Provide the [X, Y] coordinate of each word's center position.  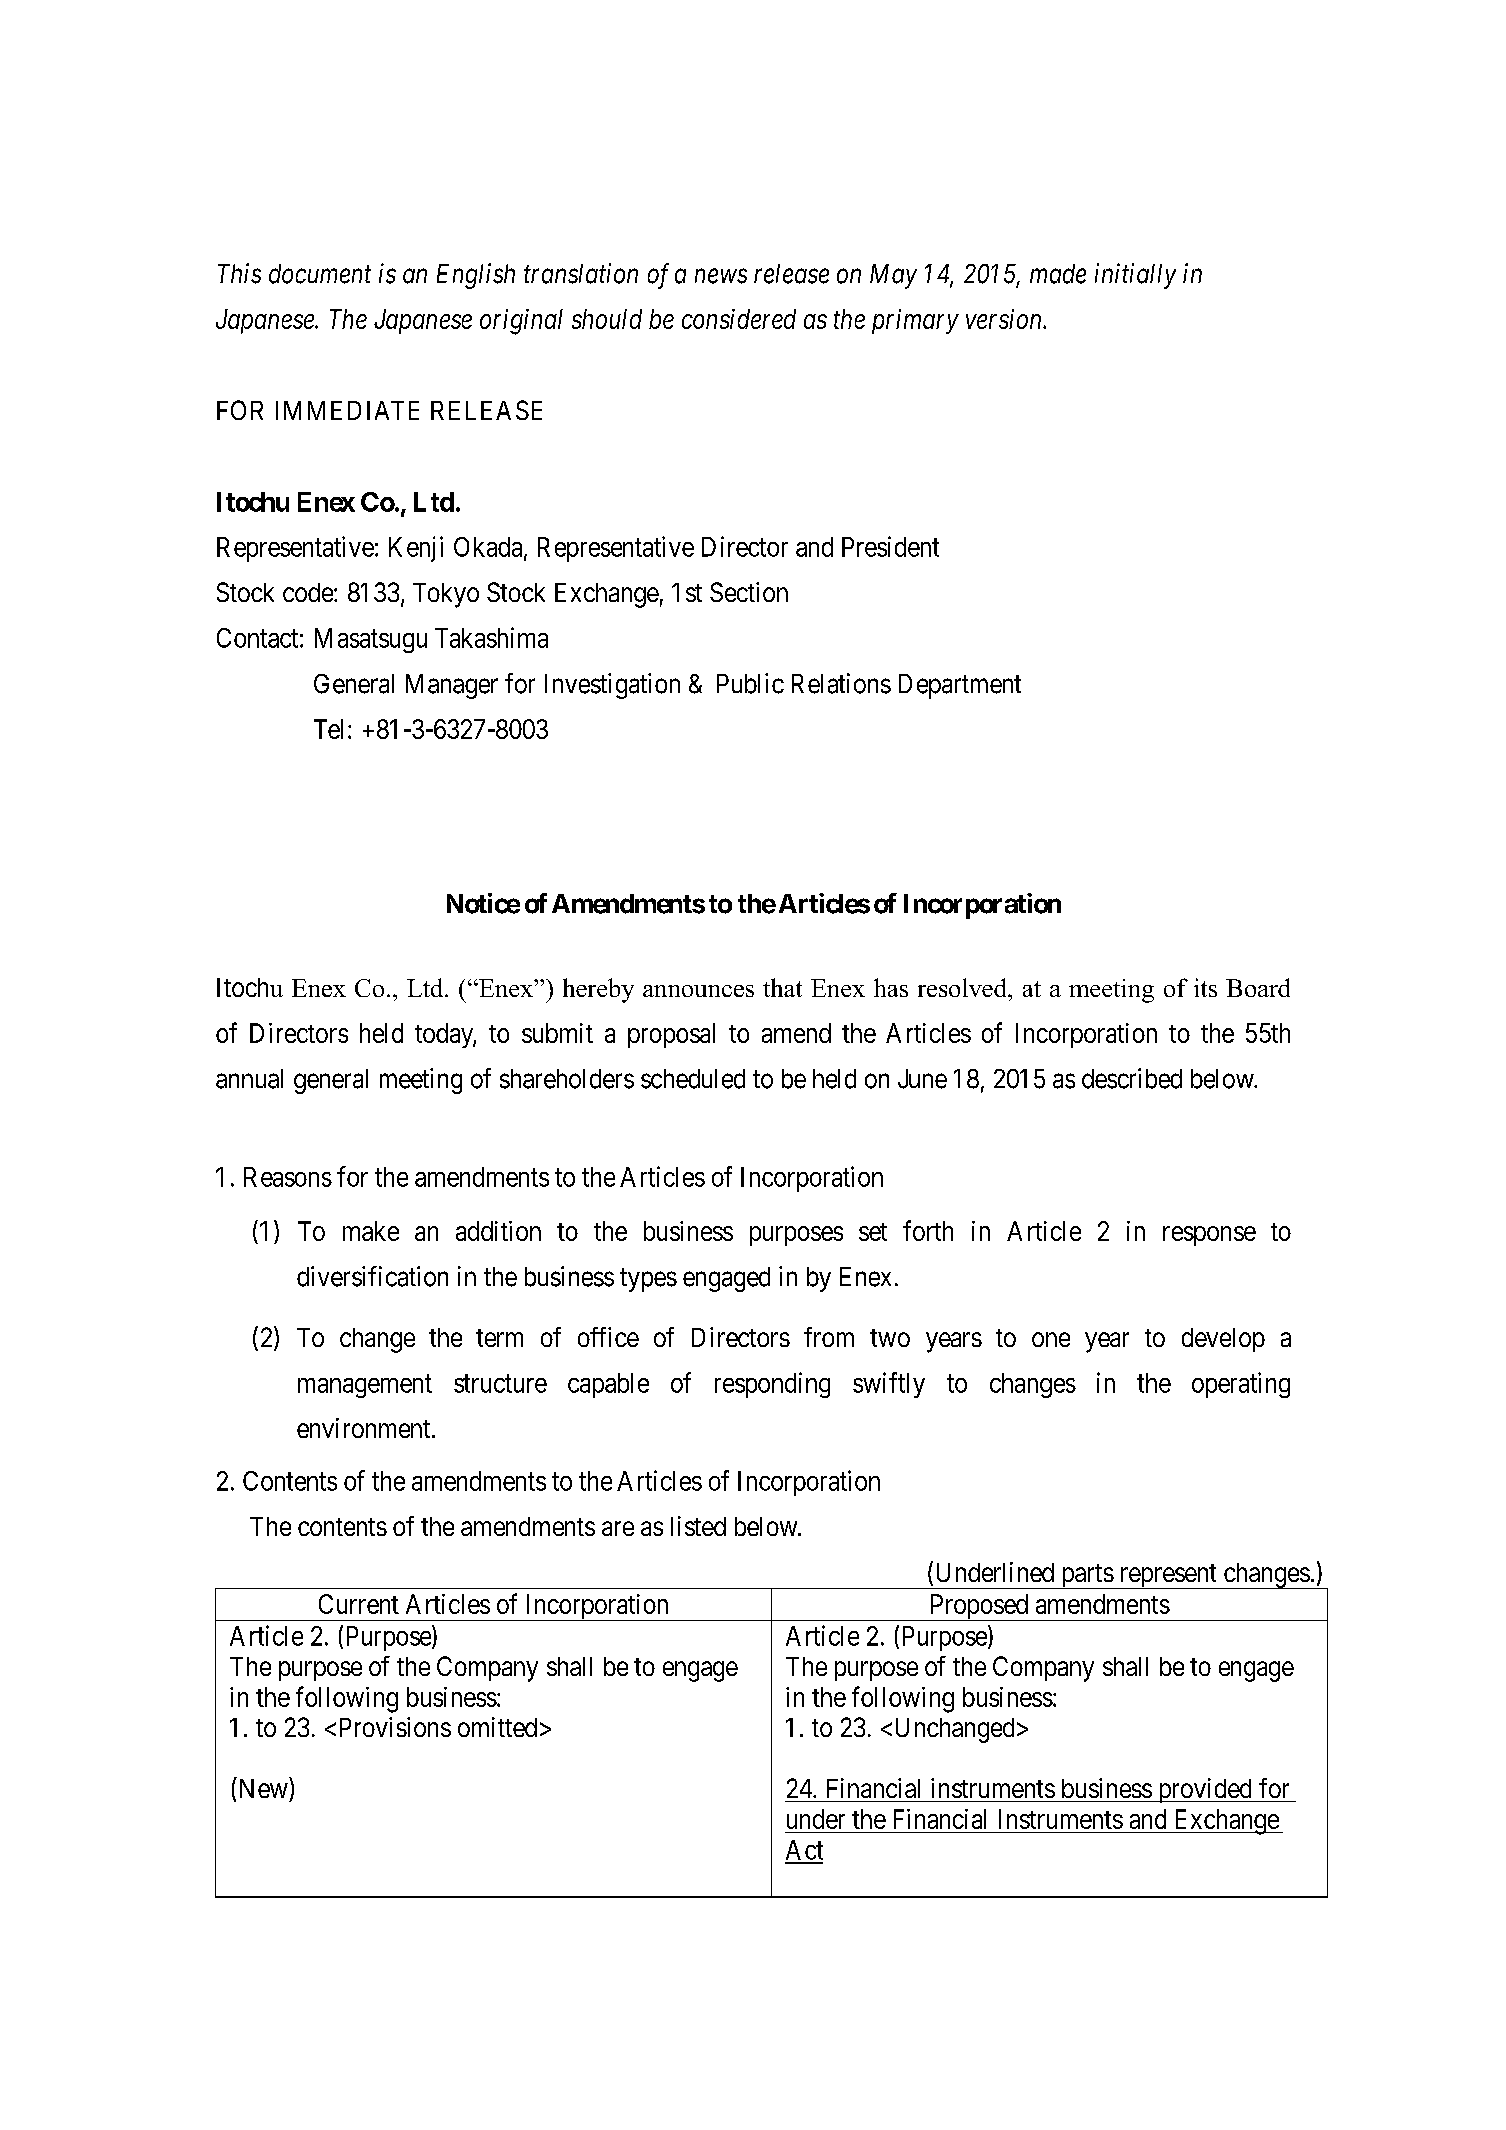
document [320, 274]
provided [1204, 1790]
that [782, 987]
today [445, 1035]
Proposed [979, 1607]
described [1132, 1078]
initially [1135, 276]
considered [739, 319]
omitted [497, 1727]
